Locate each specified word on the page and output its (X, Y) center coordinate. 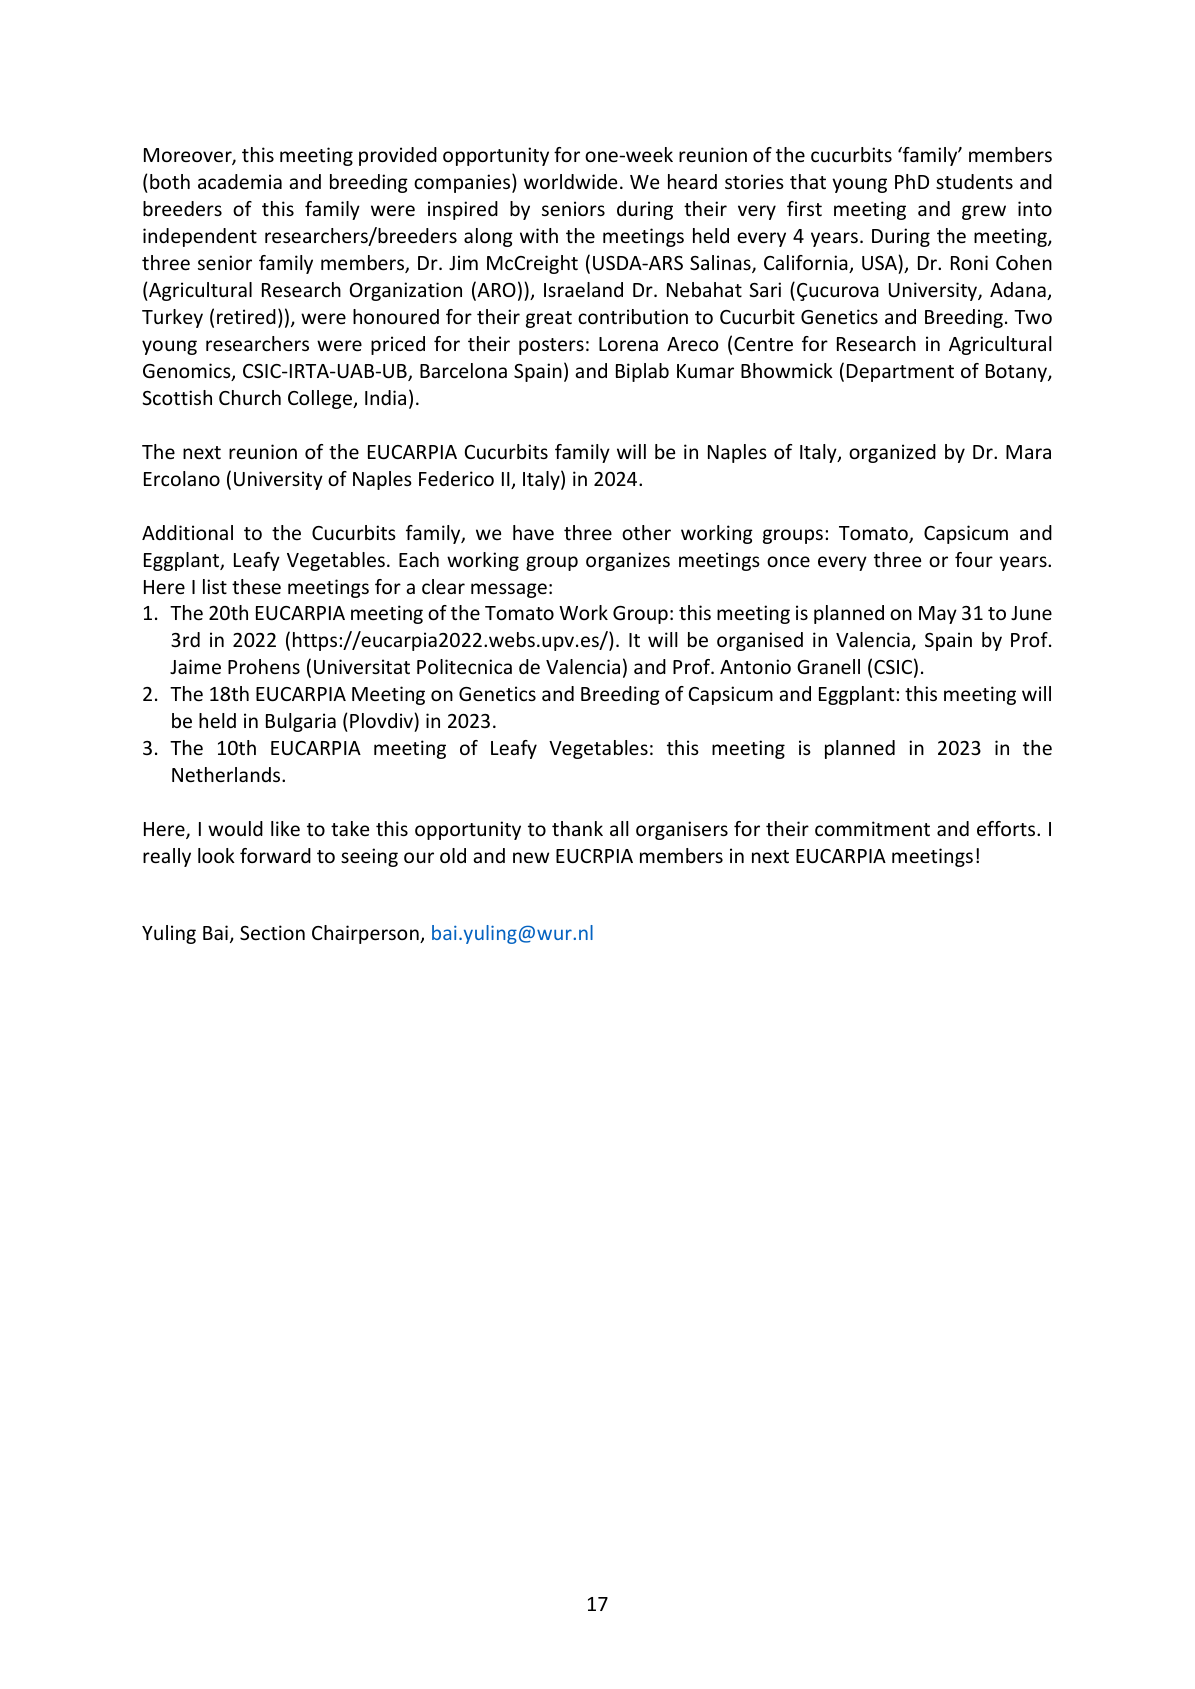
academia (240, 181)
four (974, 559)
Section (272, 932)
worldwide (570, 181)
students (974, 181)
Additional (187, 532)
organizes (628, 561)
